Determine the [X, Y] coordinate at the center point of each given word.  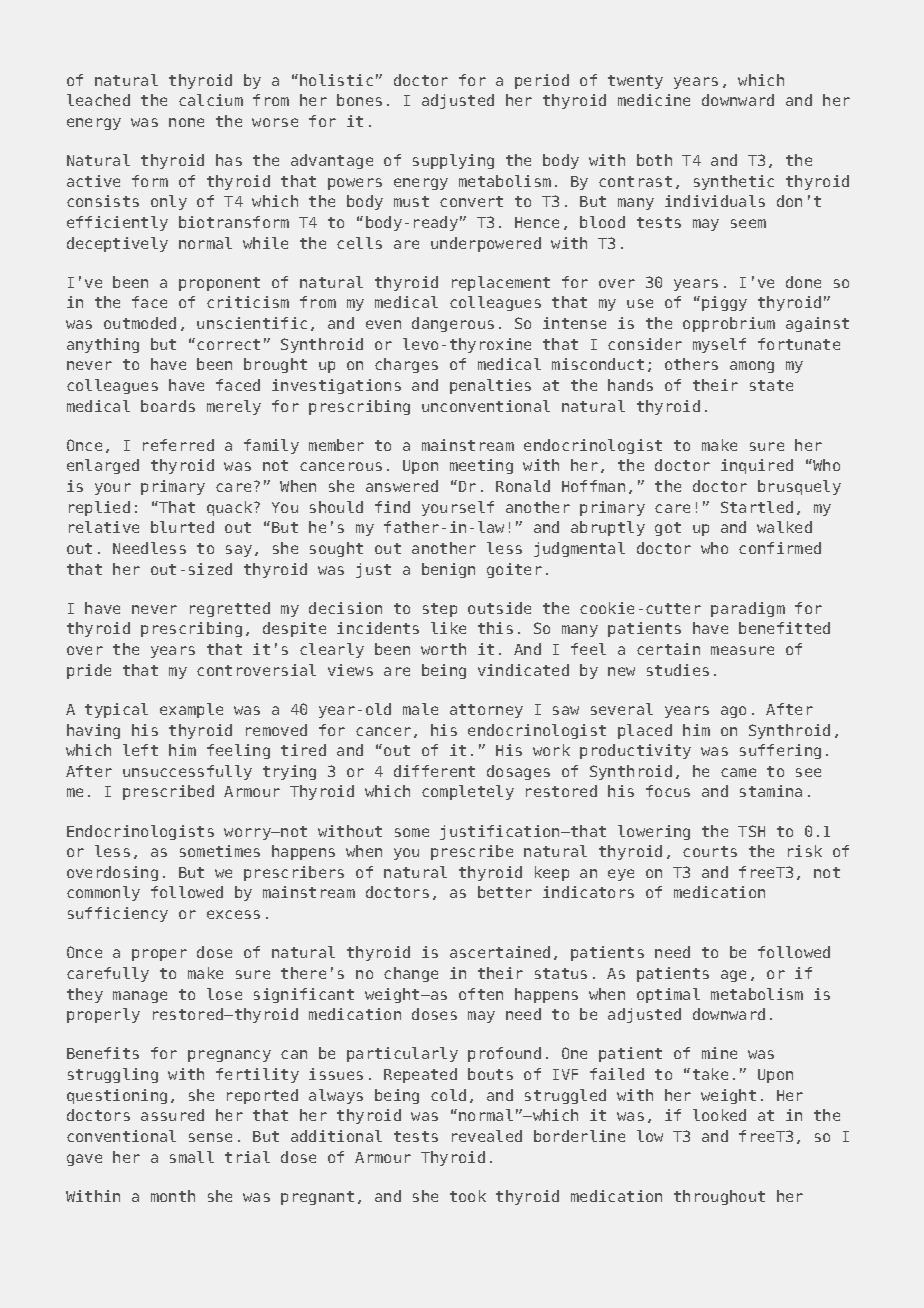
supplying [453, 161]
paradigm [748, 609]
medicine [654, 100]
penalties [490, 386]
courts [710, 851]
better [505, 892]
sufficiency [118, 914]
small [192, 1157]
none [186, 122]
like [448, 628]
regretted [230, 609]
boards [168, 406]
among [752, 367]
